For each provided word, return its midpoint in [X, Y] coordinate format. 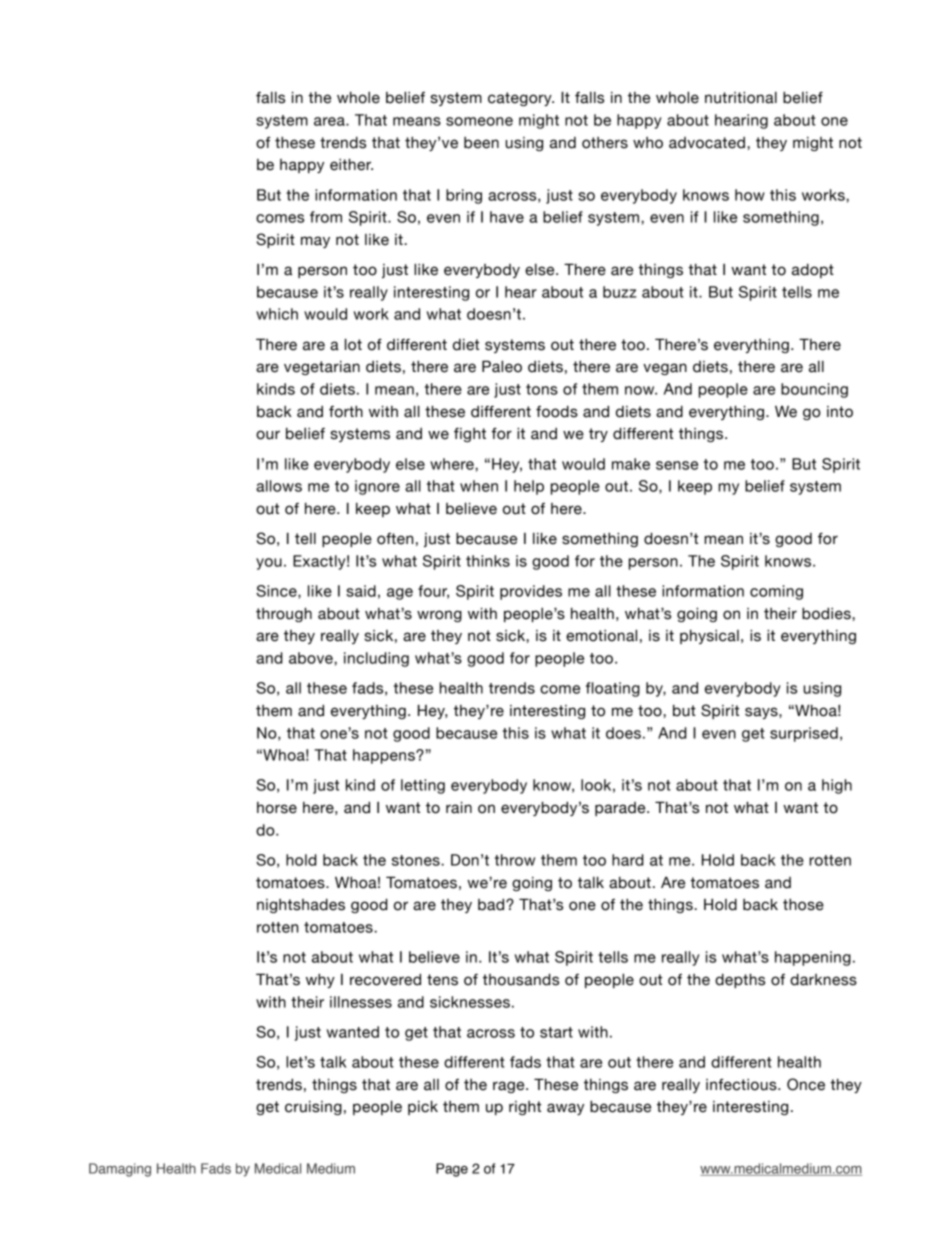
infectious [742, 1085]
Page [452, 1170]
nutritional [741, 97]
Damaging [120, 1170]
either [351, 164]
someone [479, 121]
